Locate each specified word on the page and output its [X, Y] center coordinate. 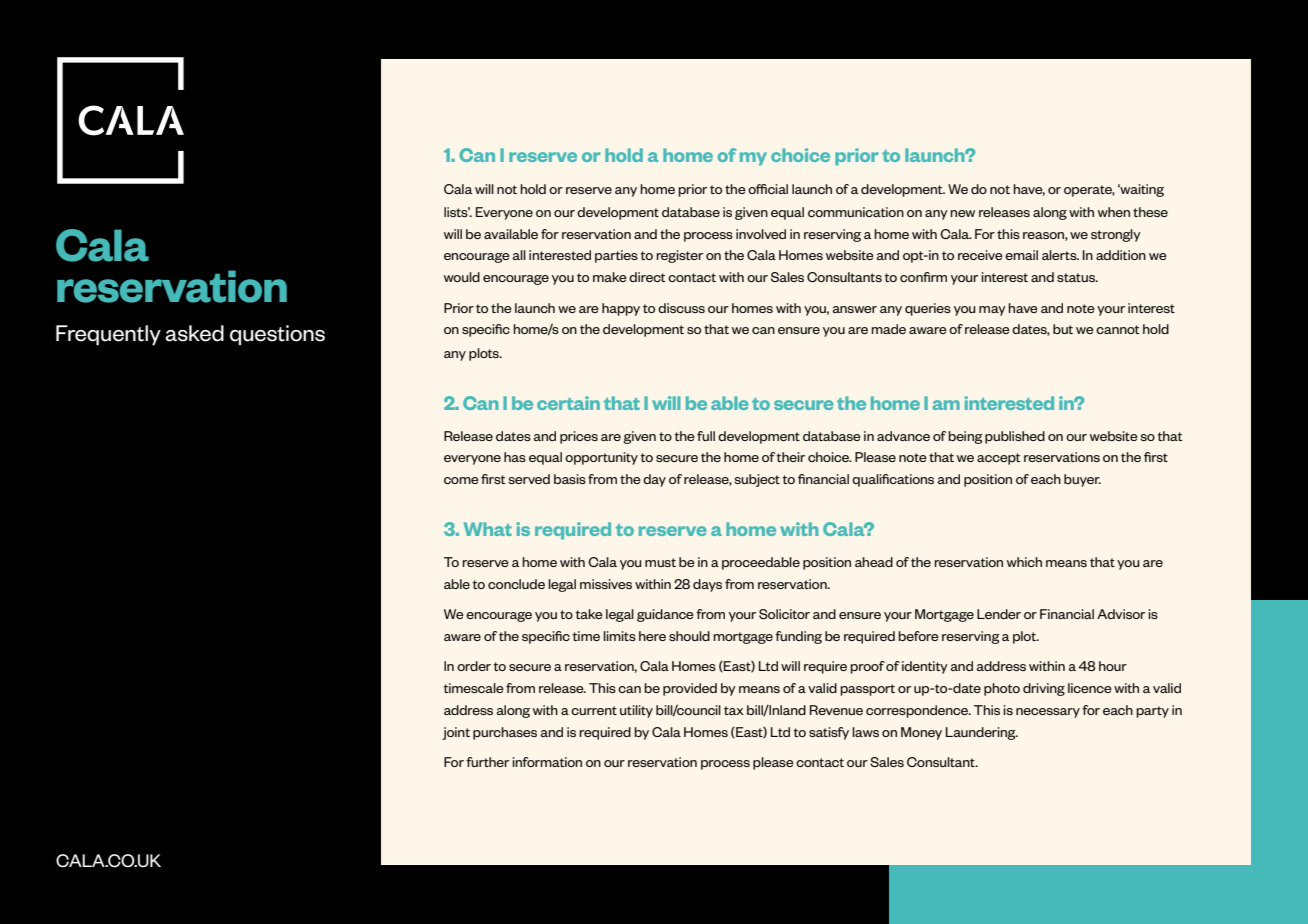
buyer [1082, 480]
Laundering [982, 733]
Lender [999, 614]
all [519, 255]
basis [570, 479]
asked [194, 333]
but [1063, 329]
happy [621, 309]
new [962, 213]
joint [456, 733]
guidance [665, 615]
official [768, 189]
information [547, 762]
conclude [516, 584]
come [461, 480]
